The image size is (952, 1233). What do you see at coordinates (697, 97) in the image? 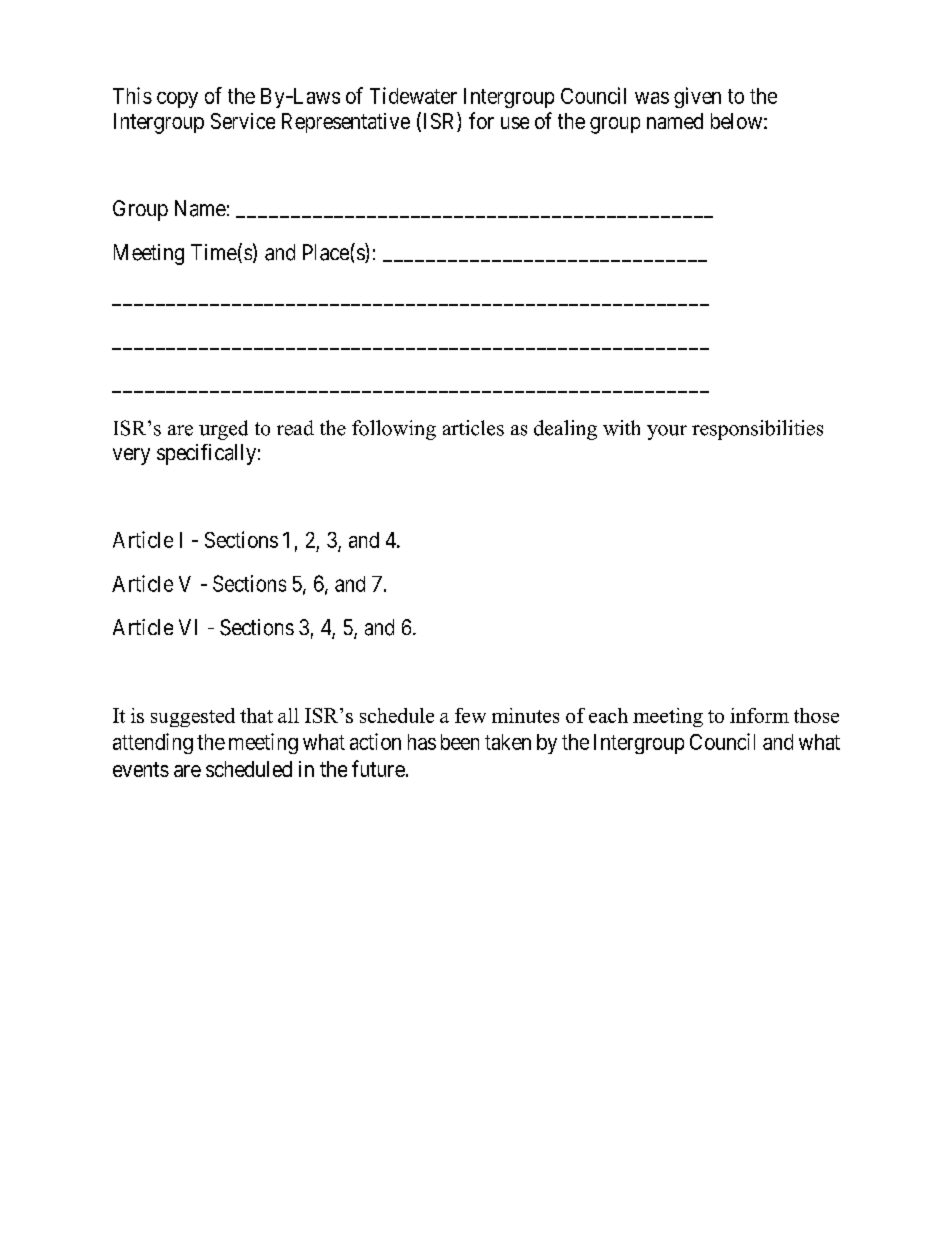
I see `given` at bounding box center [697, 97].
